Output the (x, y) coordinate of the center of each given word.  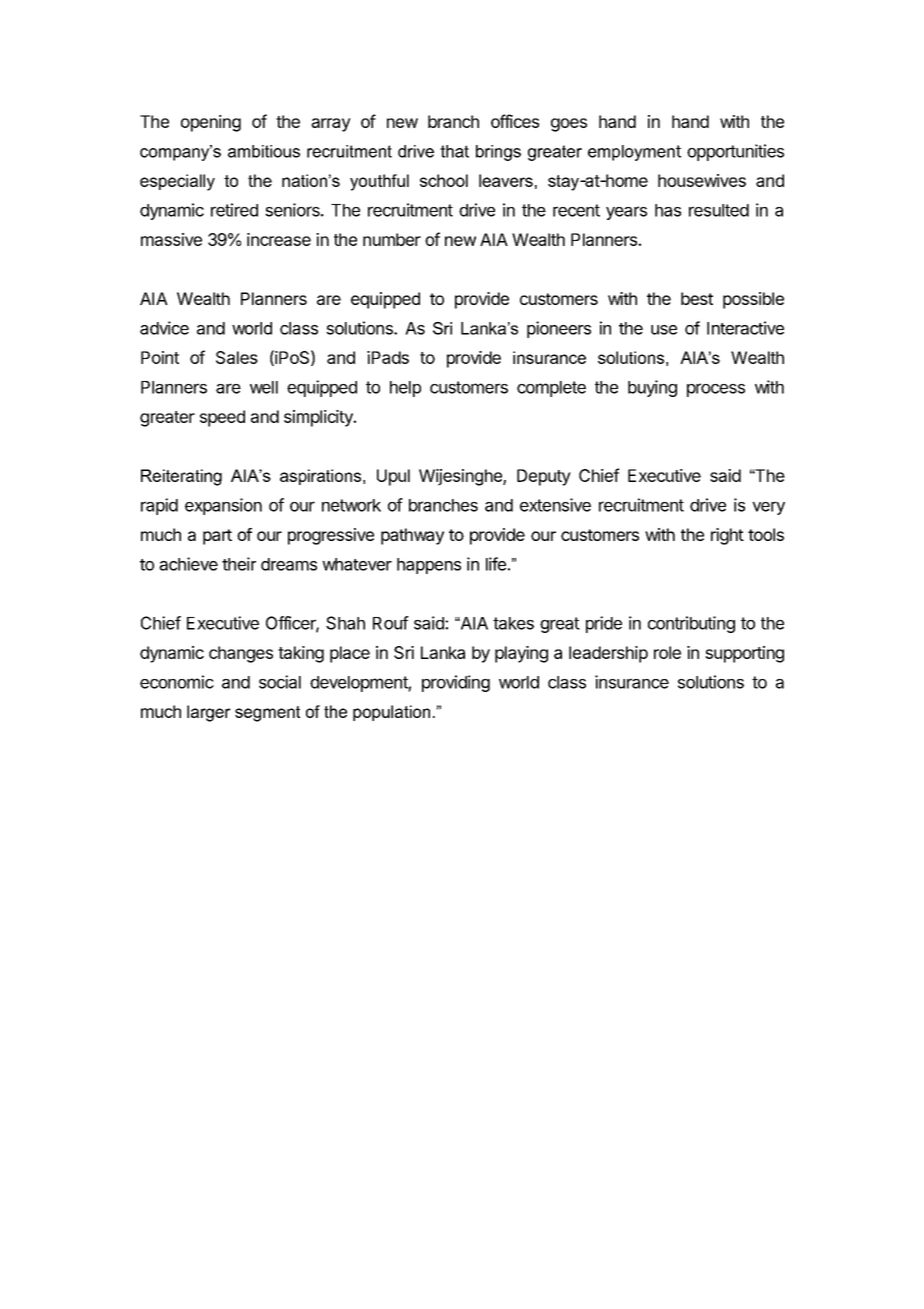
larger (209, 713)
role (667, 652)
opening (211, 123)
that (454, 151)
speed (222, 418)
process (716, 390)
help (405, 389)
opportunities (735, 152)
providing (456, 683)
